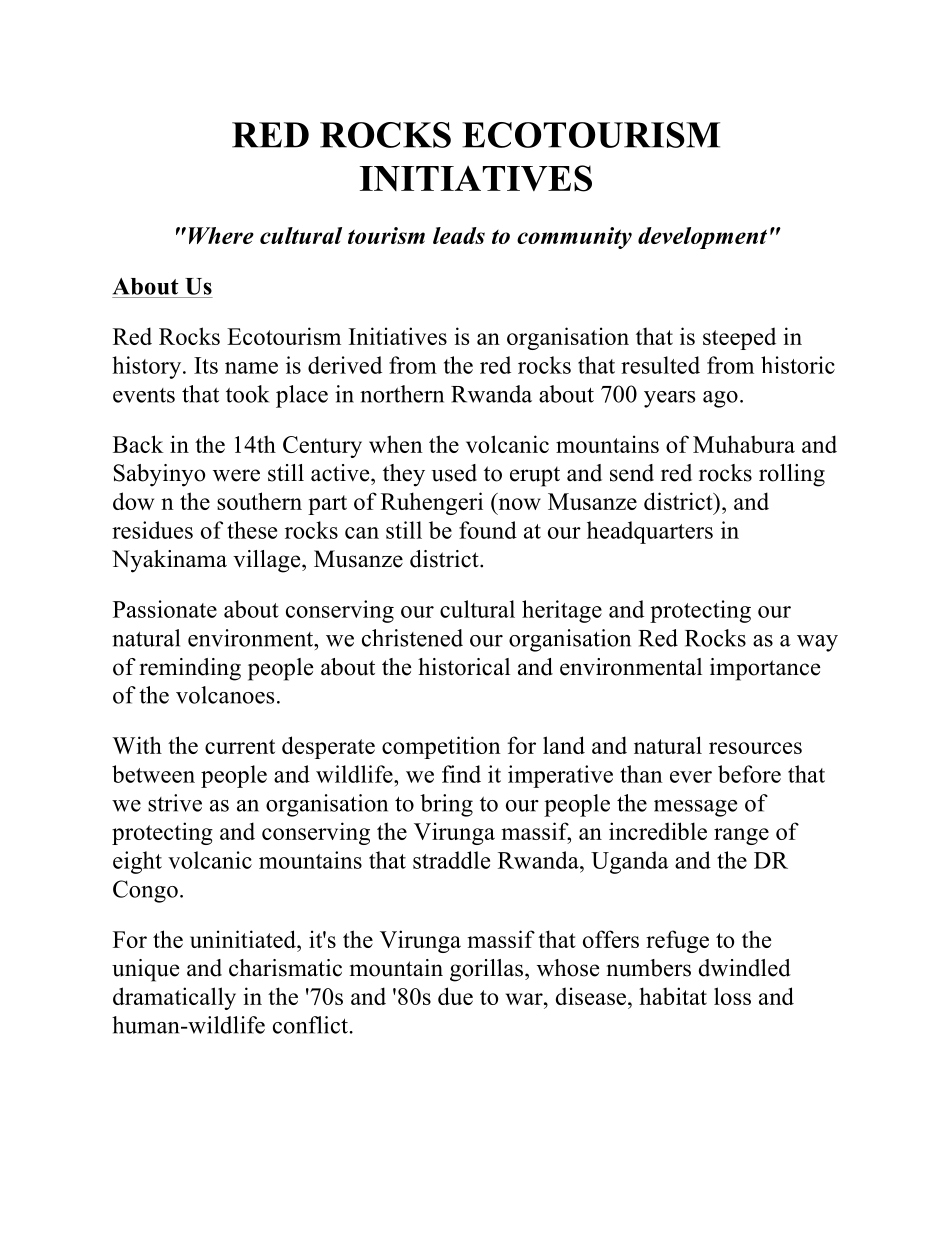 This screenshot has height=1233, width=952. Describe the element at coordinates (175, 803) in the screenshot. I see `strive` at that location.
